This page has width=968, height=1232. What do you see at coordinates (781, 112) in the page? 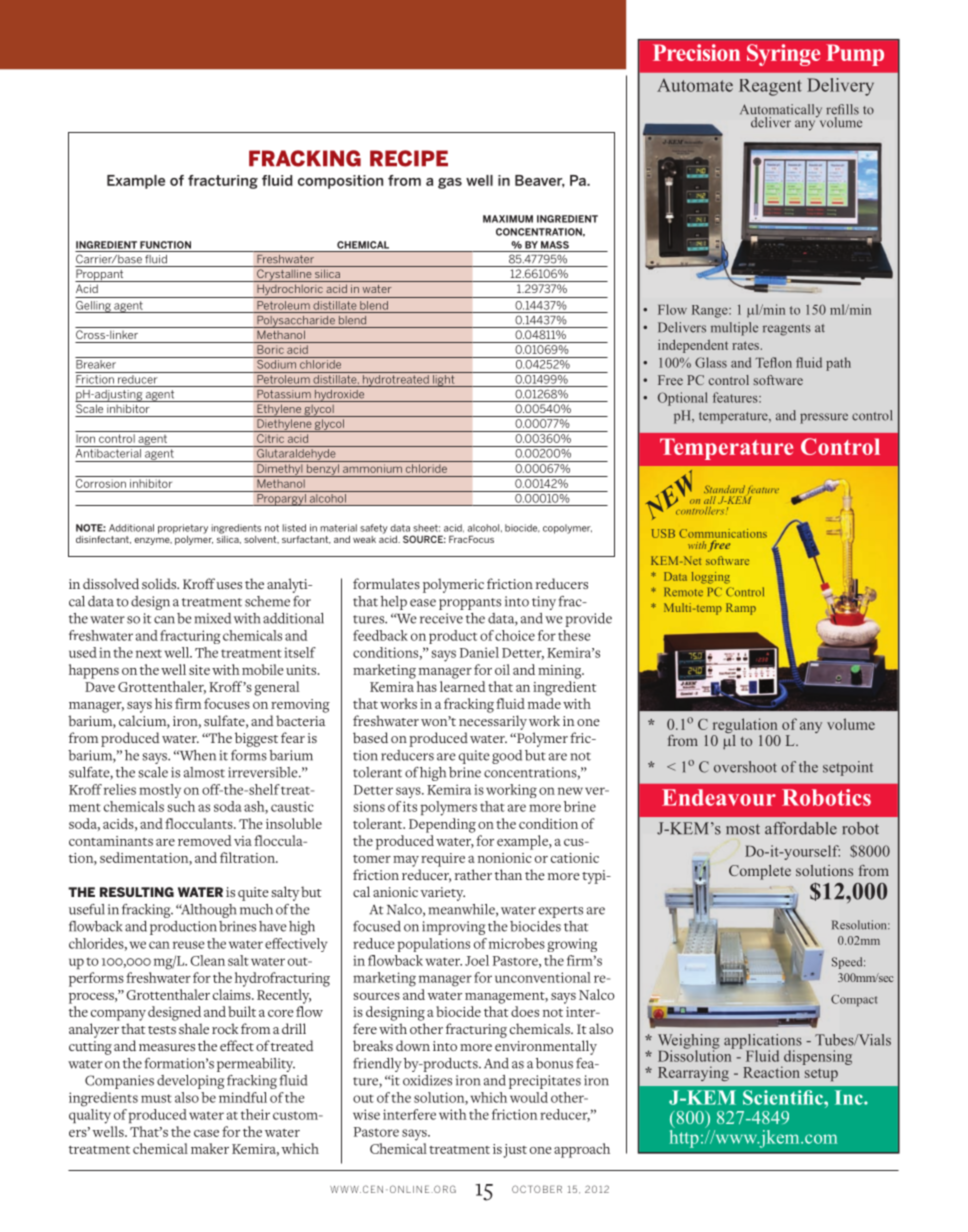
I see `Automatically` at bounding box center [781, 112].
